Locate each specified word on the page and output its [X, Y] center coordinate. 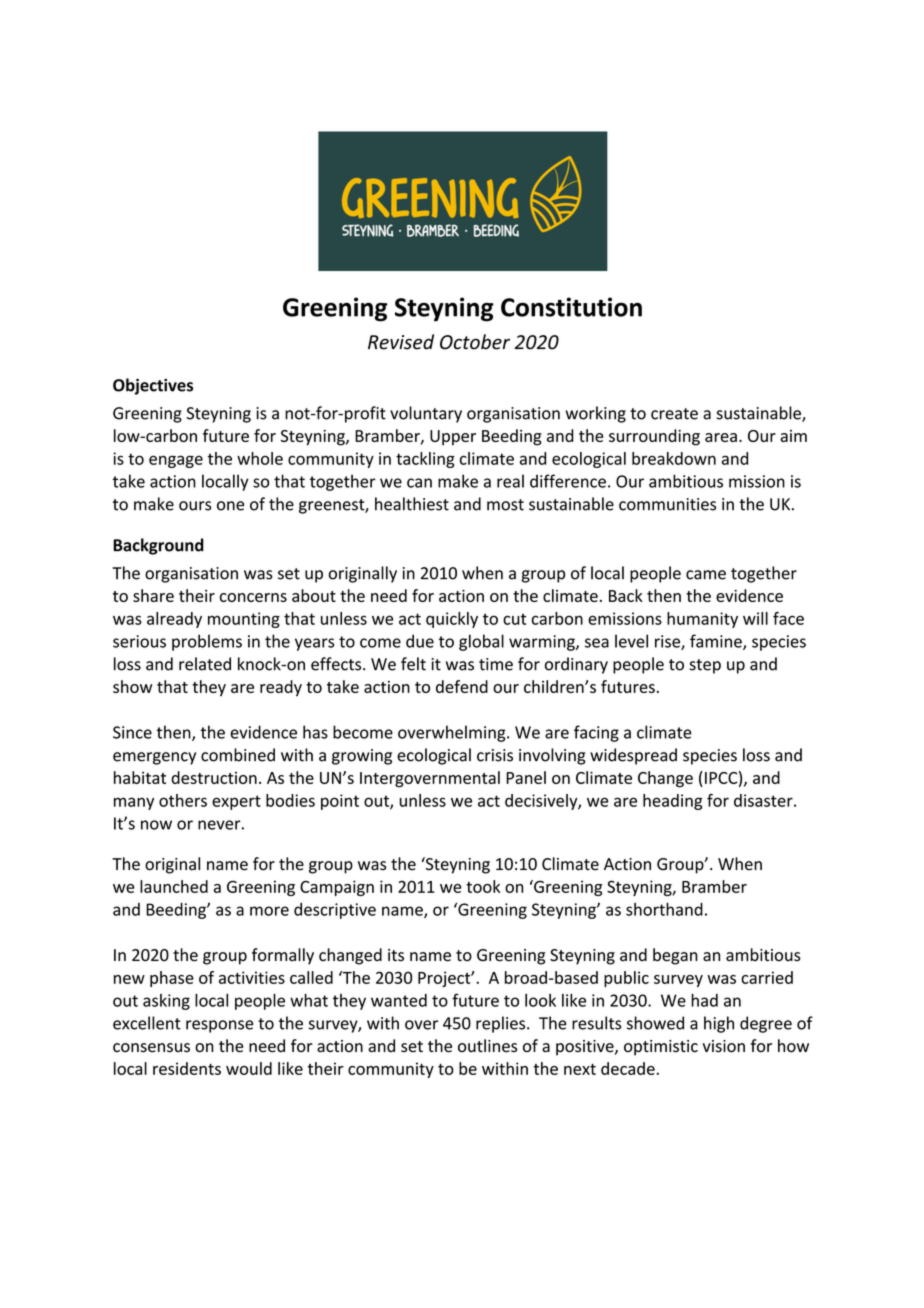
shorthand [664, 909]
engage [176, 461]
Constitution [571, 307]
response [219, 1026]
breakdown [674, 458]
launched [174, 886]
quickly [452, 620]
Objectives [153, 386]
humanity [702, 620]
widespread [633, 756]
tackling [425, 460]
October [475, 342]
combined [238, 755]
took [483, 886]
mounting [244, 620]
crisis [495, 755]
